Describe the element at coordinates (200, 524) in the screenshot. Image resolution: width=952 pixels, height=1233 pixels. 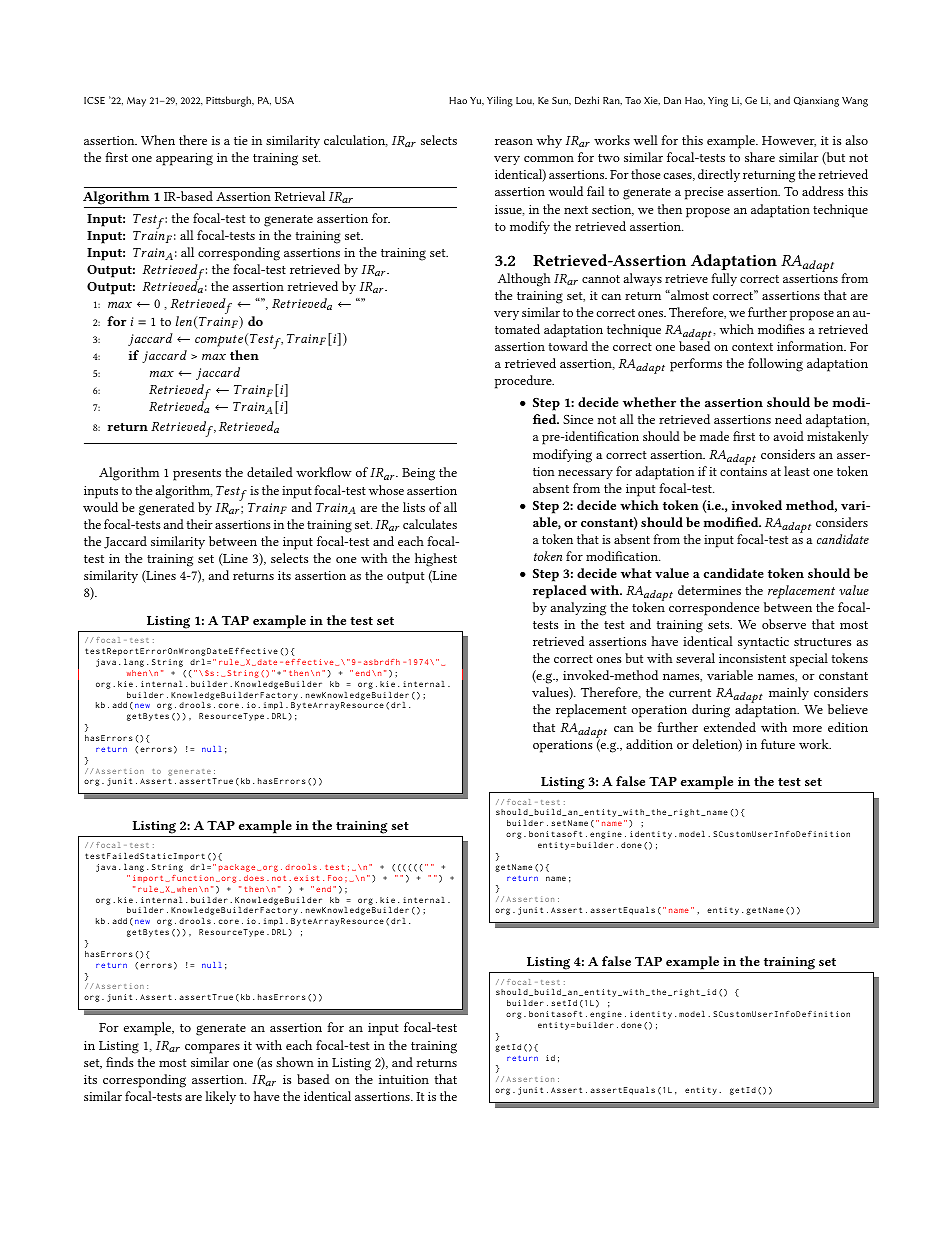
I see `their` at that location.
